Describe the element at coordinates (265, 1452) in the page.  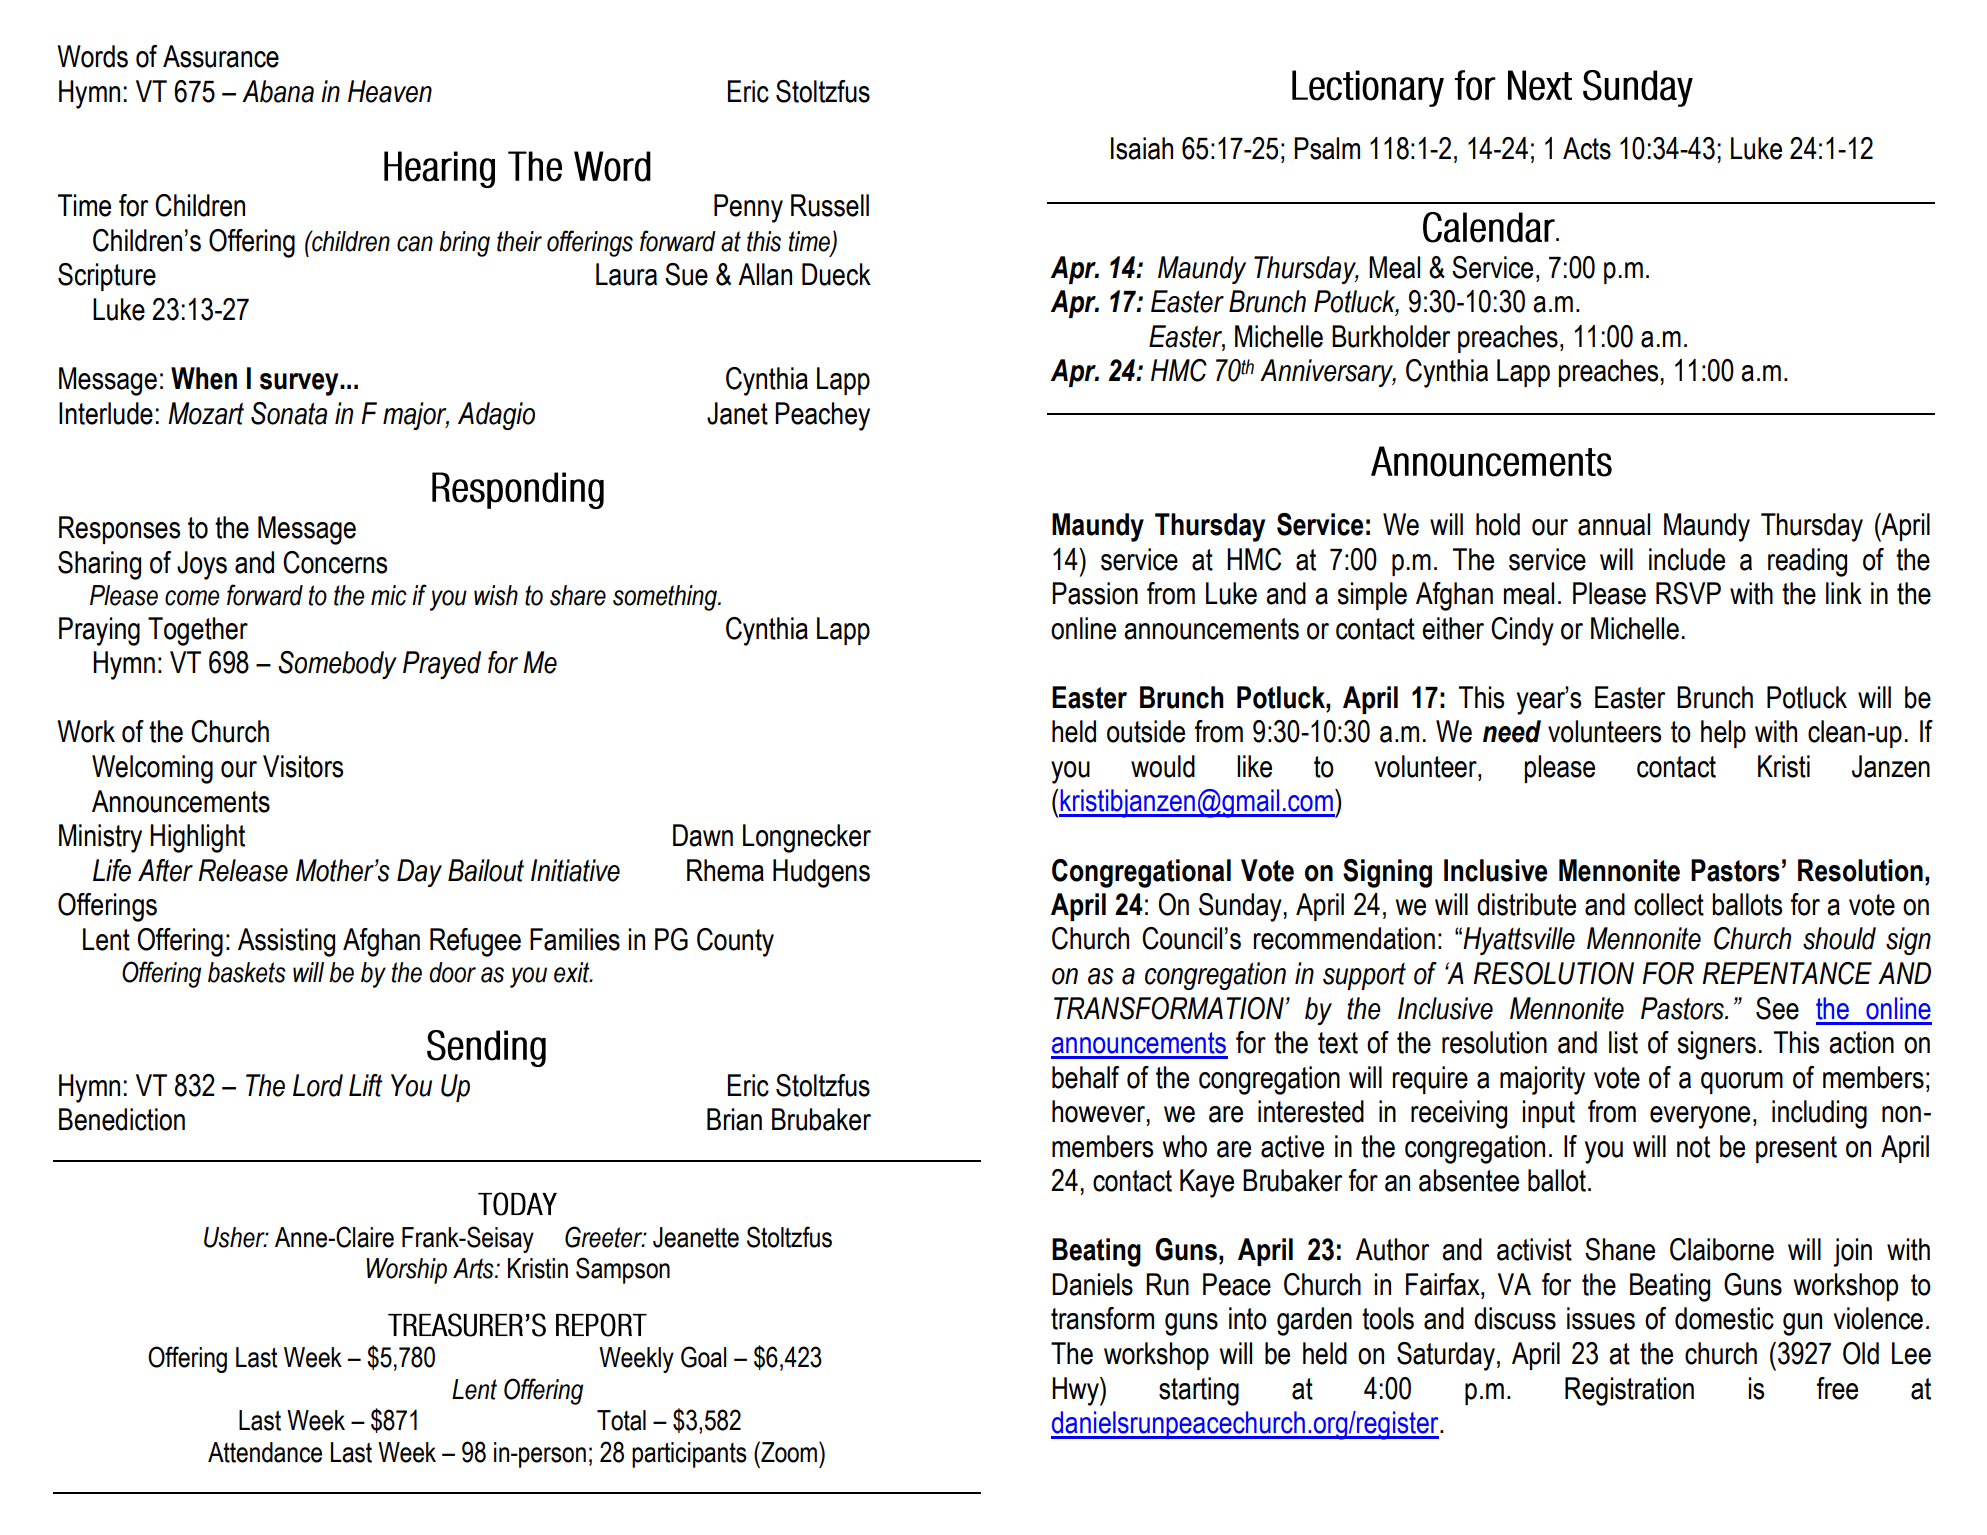
I see `Attendance` at that location.
